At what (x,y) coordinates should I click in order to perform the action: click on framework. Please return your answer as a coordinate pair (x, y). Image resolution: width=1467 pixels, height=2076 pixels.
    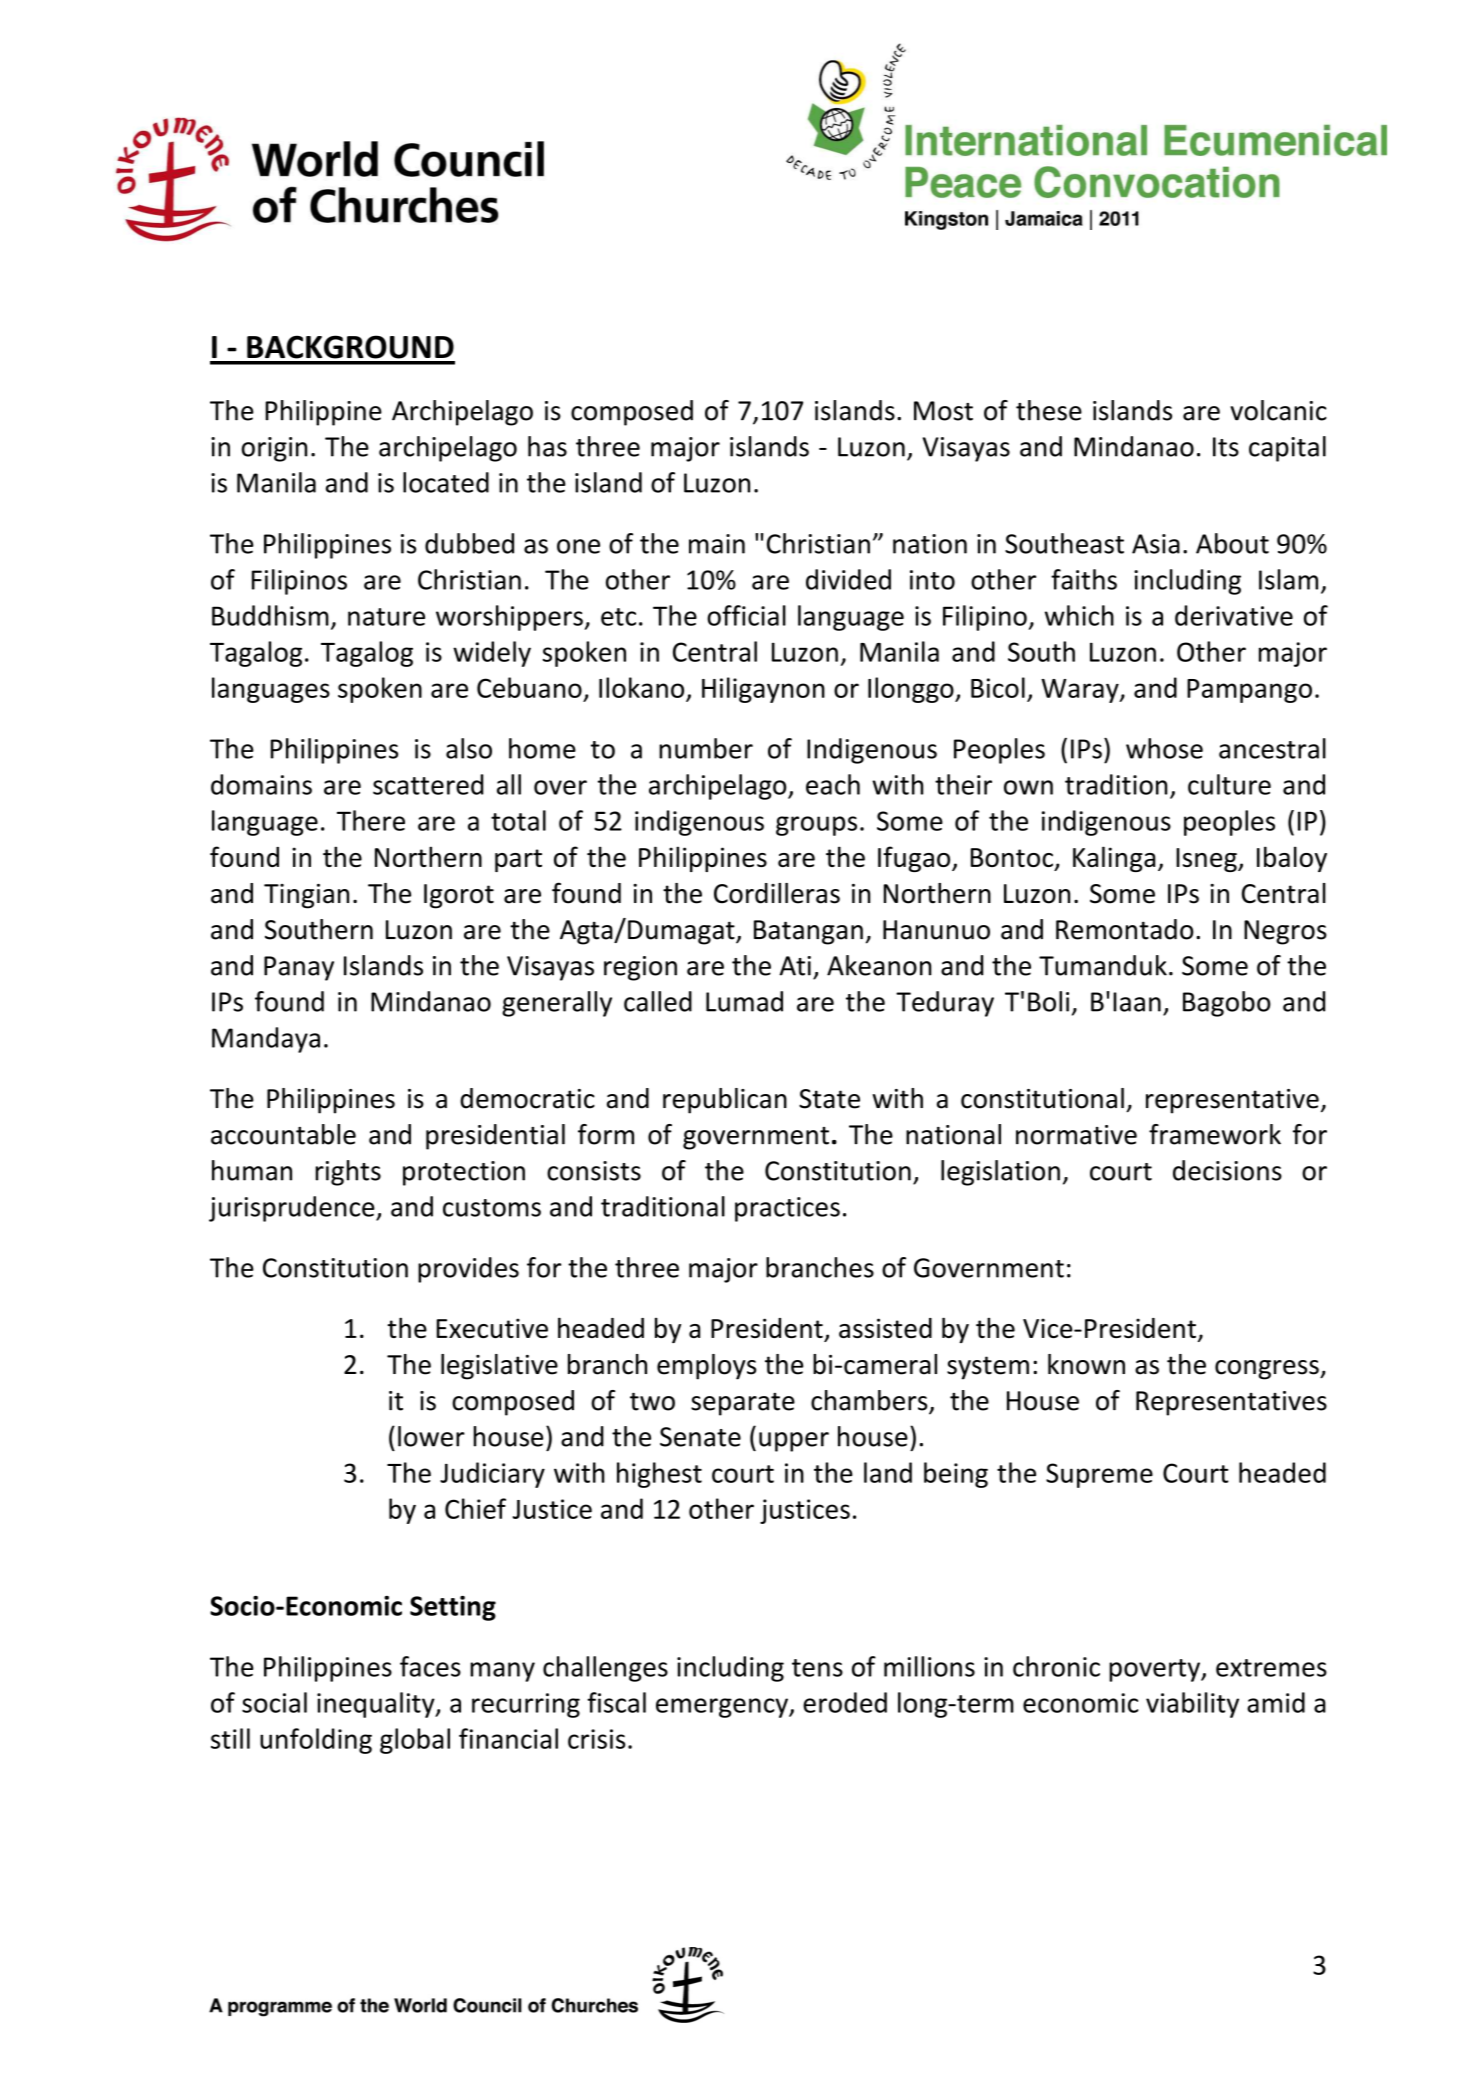
    Looking at the image, I should click on (1215, 1134).
